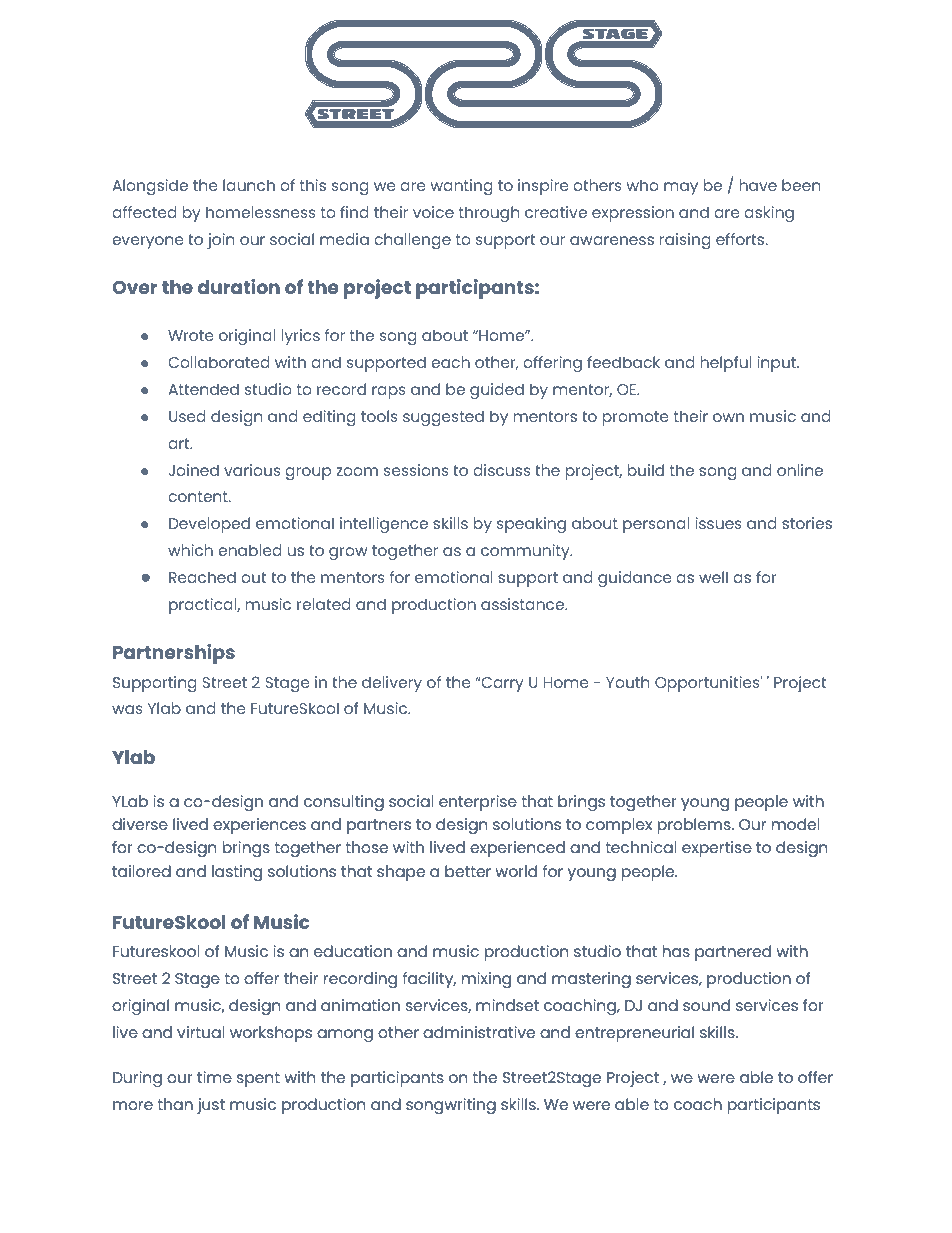  What do you see at coordinates (237, 873) in the image?
I see `lasting` at bounding box center [237, 873].
